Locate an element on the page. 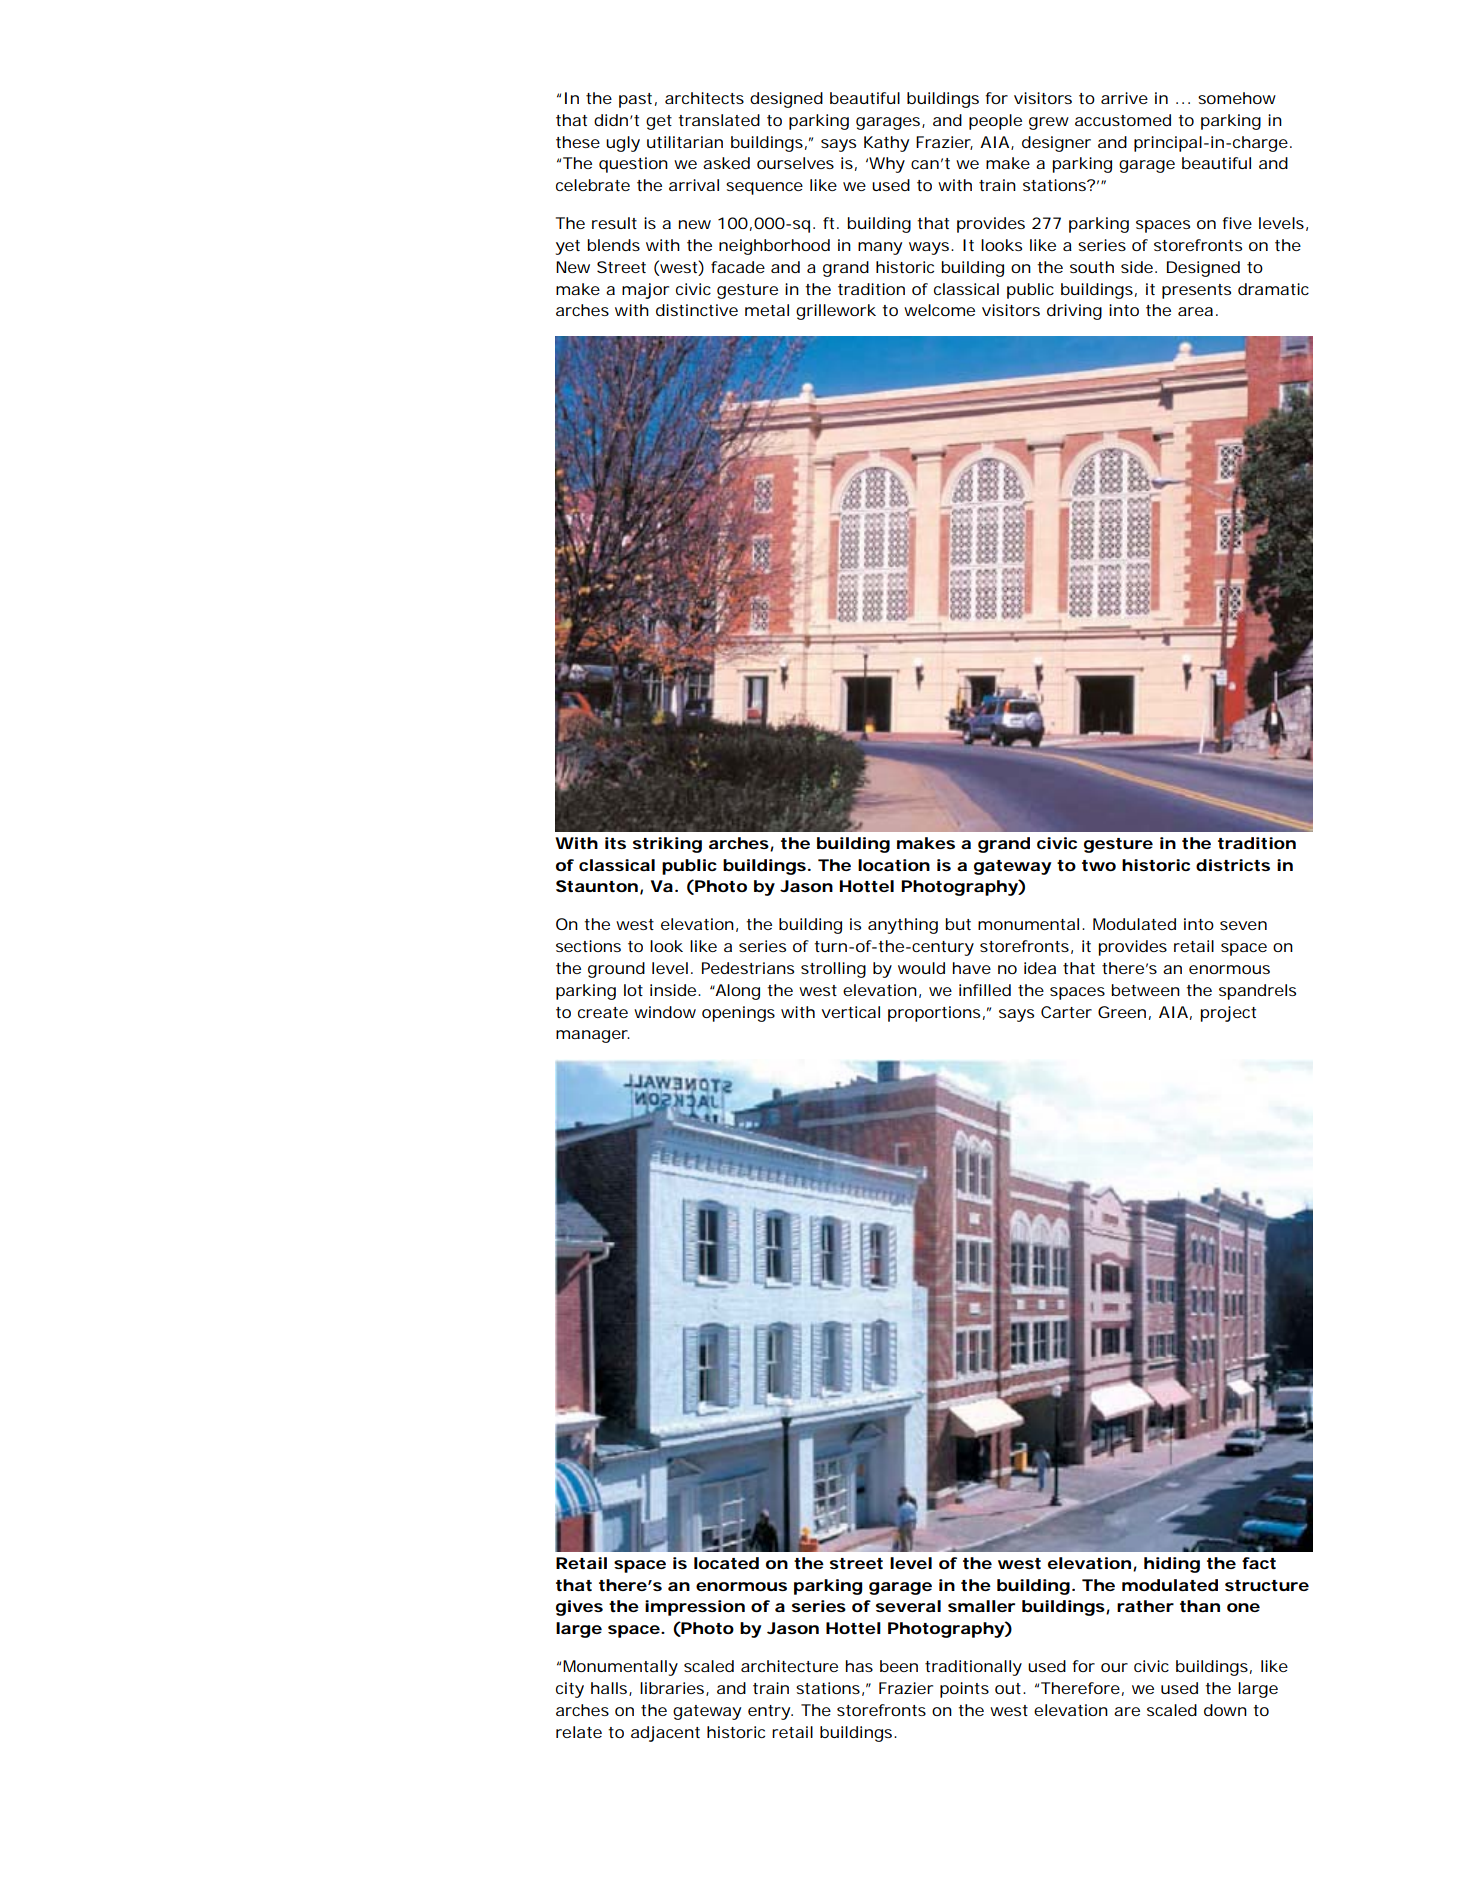 Image resolution: width=1466 pixels, height=1897 pixels. somehow is located at coordinates (1237, 98).
